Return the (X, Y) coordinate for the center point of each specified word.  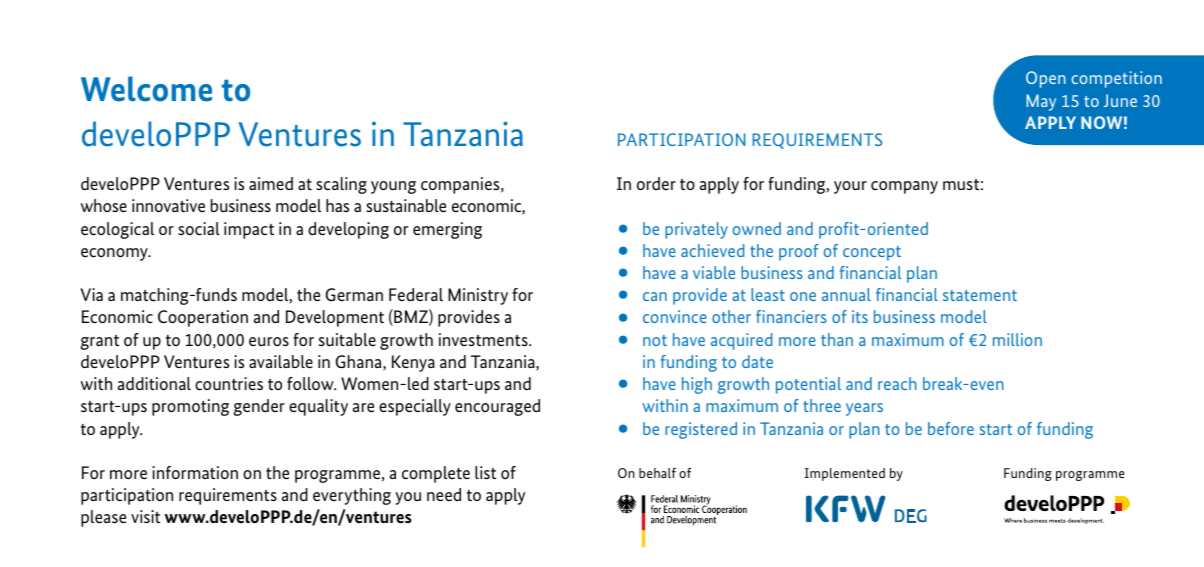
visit (145, 516)
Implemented (845, 474)
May (1041, 102)
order (656, 183)
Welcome (146, 89)
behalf (657, 473)
